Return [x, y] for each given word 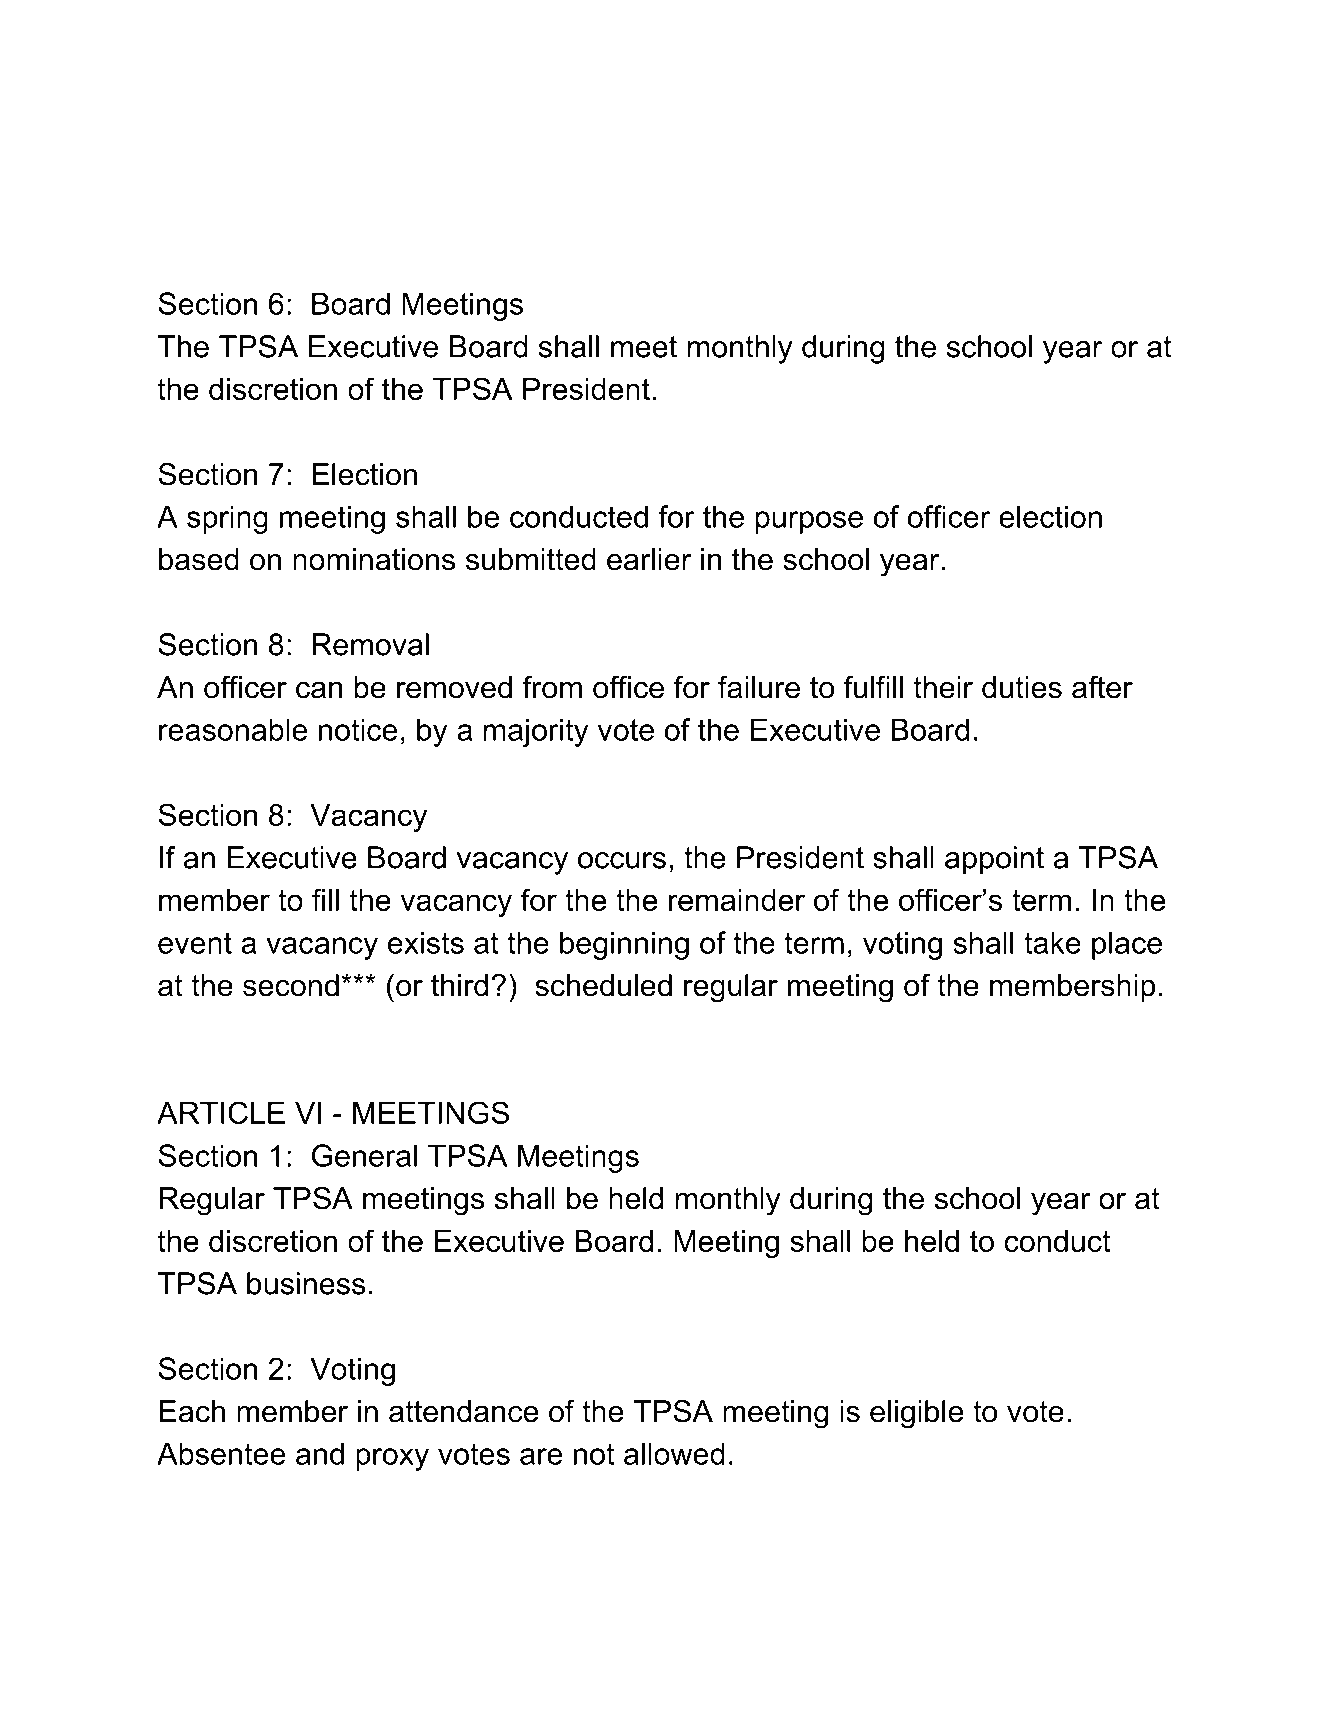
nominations [374, 559]
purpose [809, 522]
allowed [674, 1453]
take [1052, 942]
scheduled [603, 985]
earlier [649, 559]
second [291, 985]
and [320, 1453]
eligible [917, 1414]
